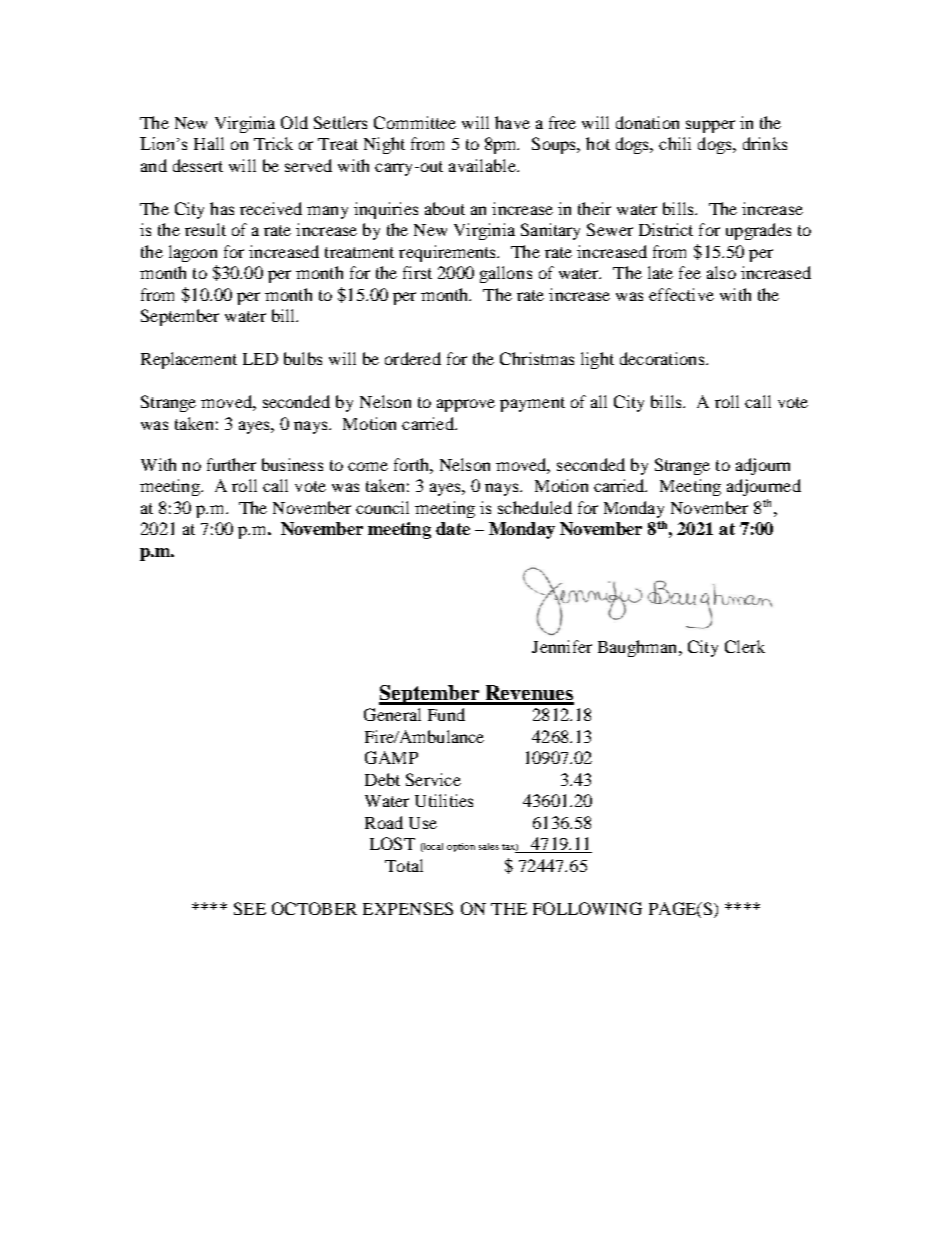 The height and width of the image is (1233, 952). Describe the element at coordinates (675, 143) in the image. I see `chili` at that location.
